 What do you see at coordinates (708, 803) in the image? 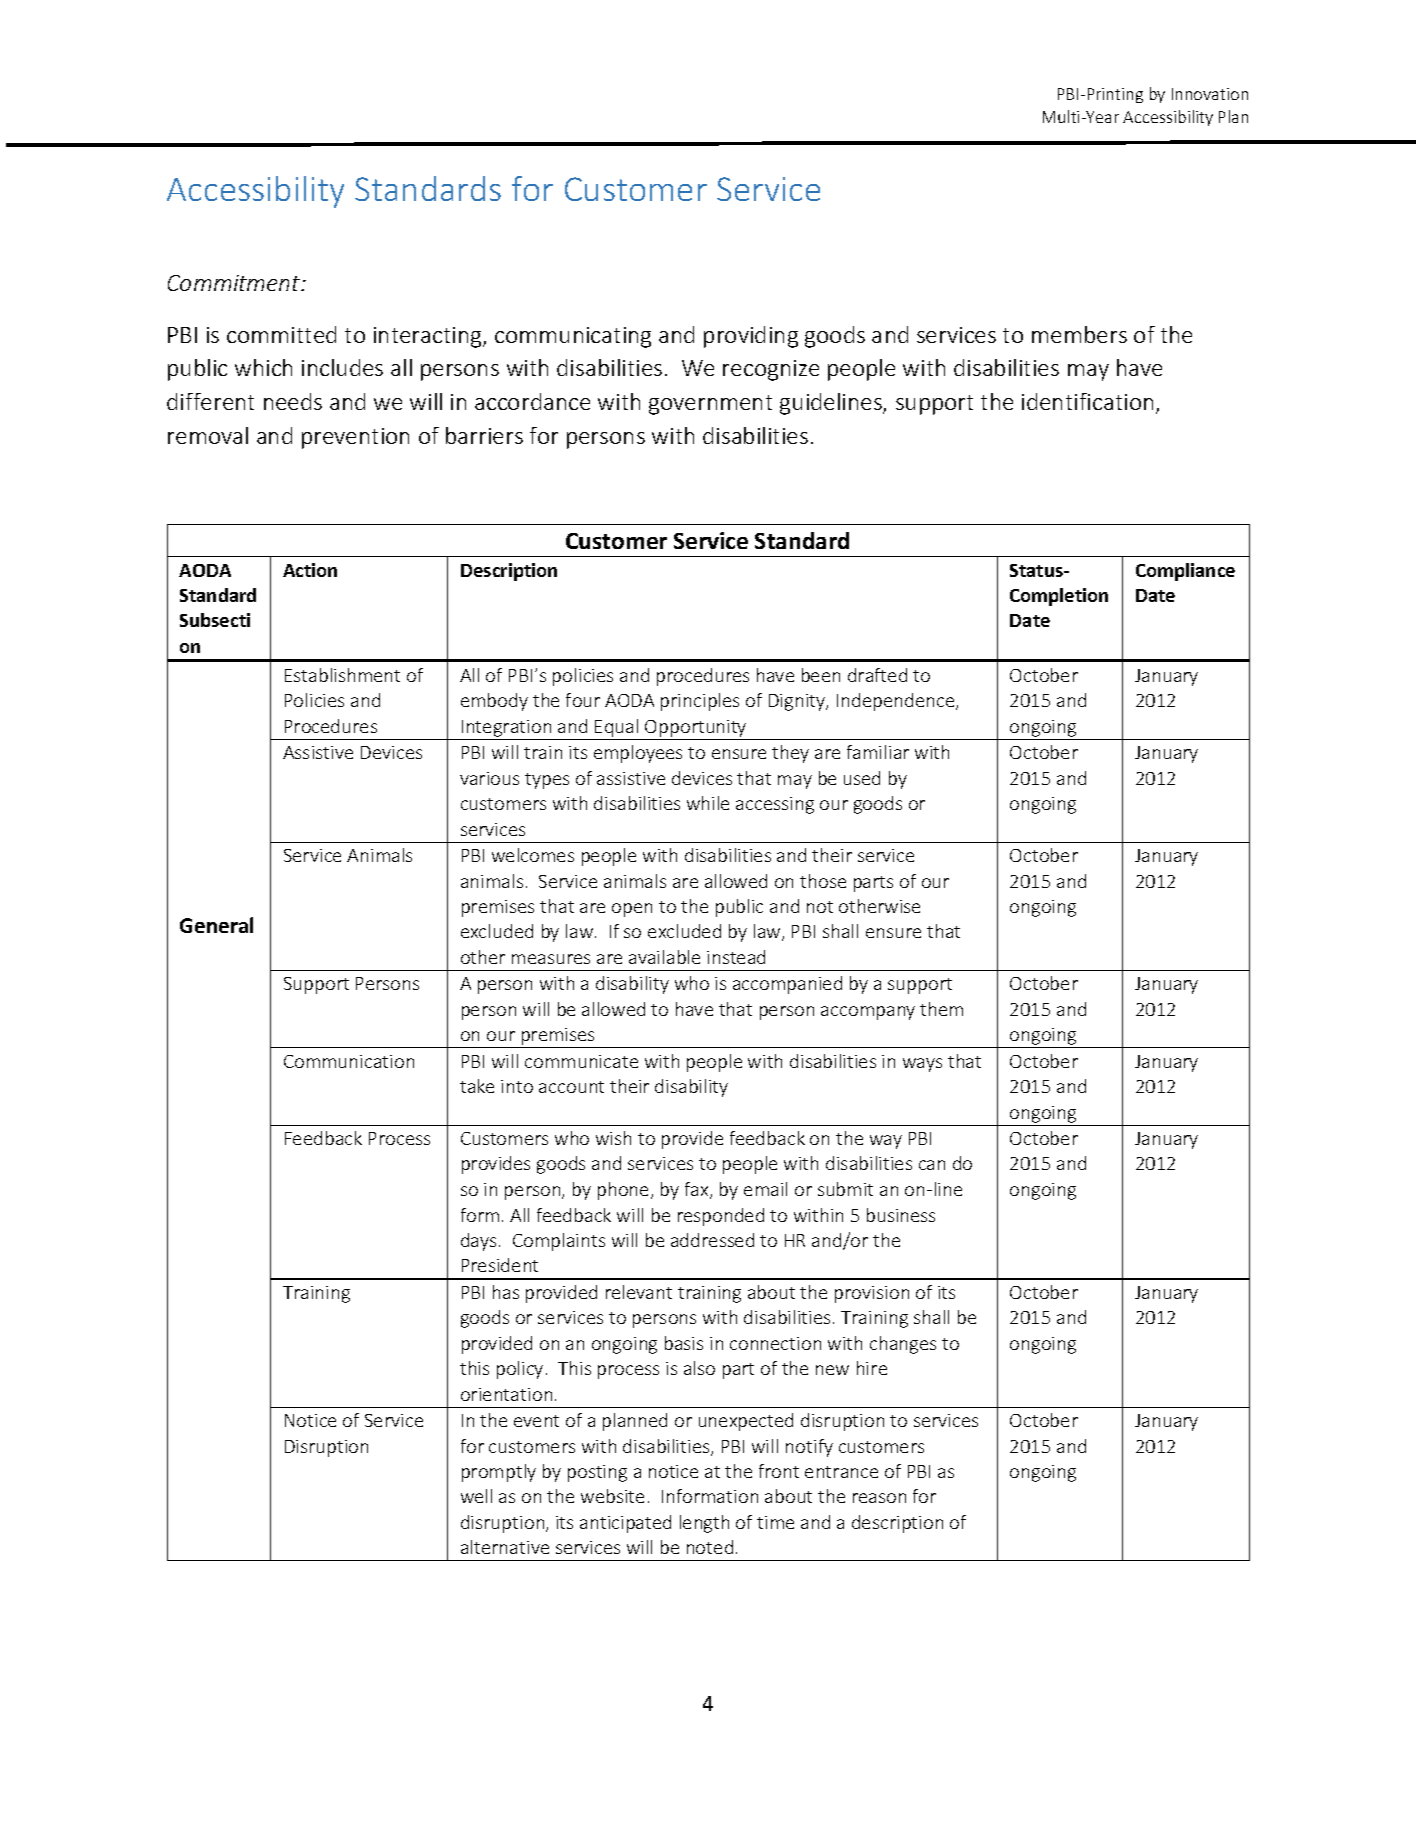
I see `while` at bounding box center [708, 803].
